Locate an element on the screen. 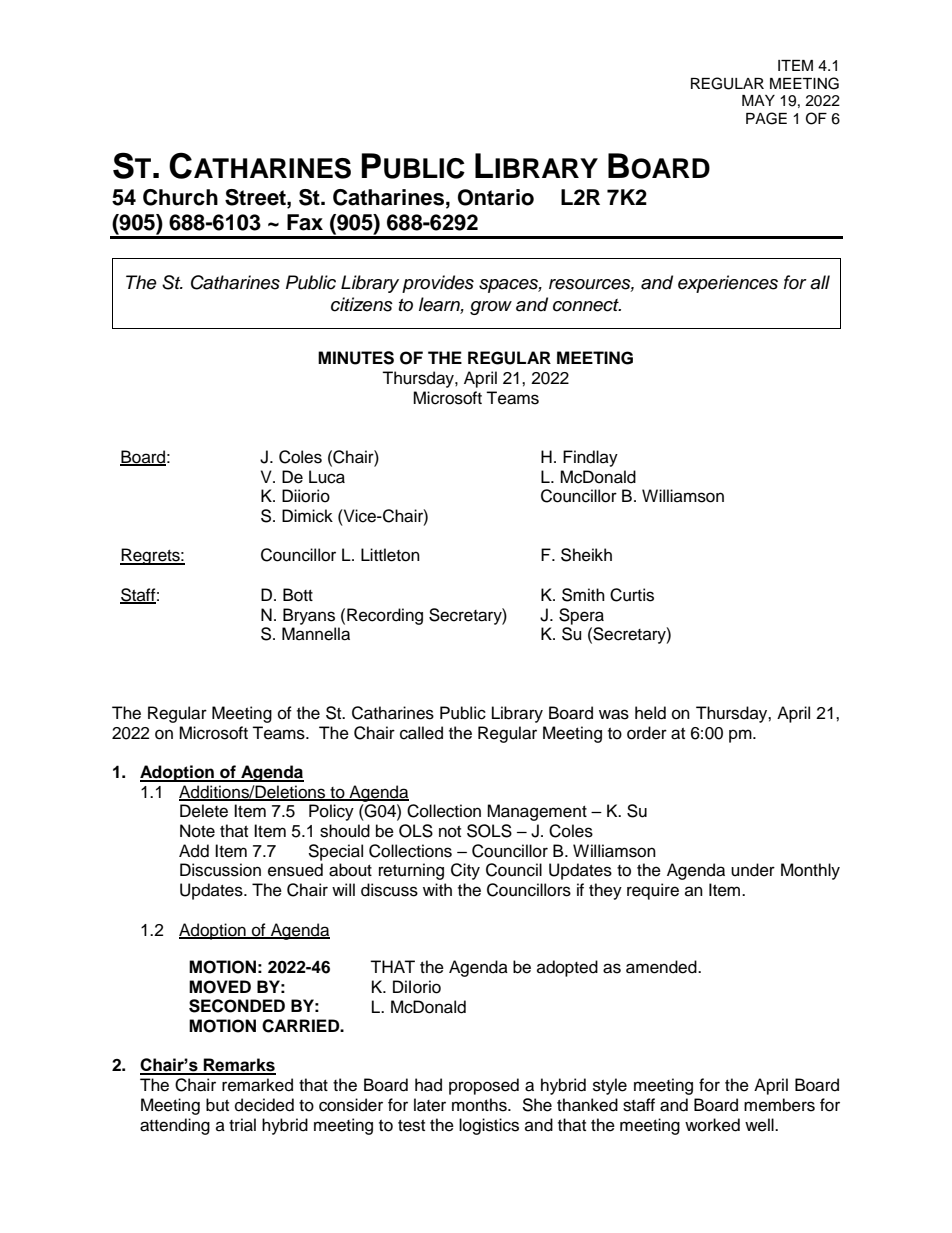  PAGE is located at coordinates (766, 118).
